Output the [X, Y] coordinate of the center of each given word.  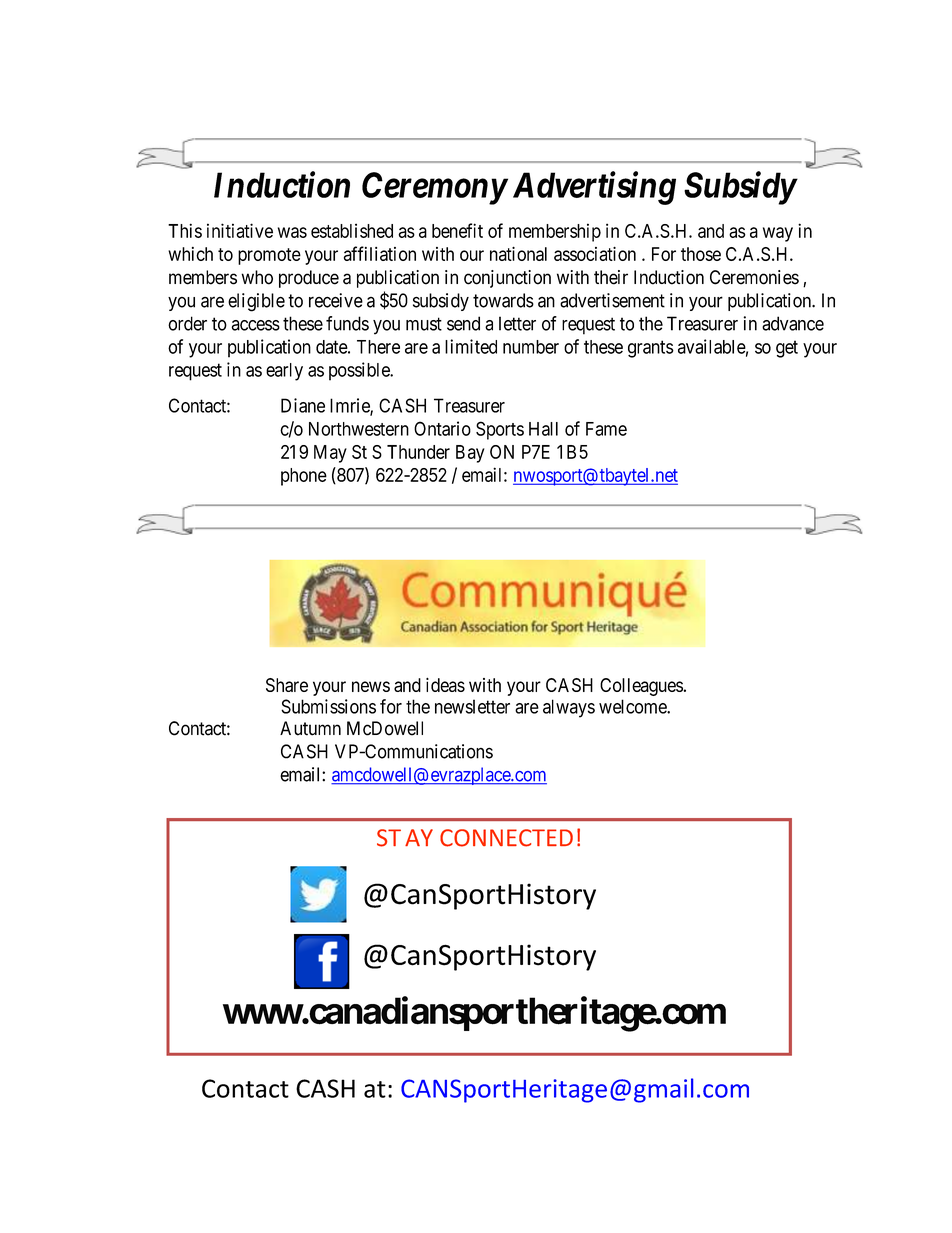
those [701, 254]
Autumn [310, 728]
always [569, 708]
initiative [240, 230]
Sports [500, 430]
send [463, 323]
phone [304, 477]
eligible [256, 302]
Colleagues [641, 687]
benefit [457, 230]
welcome [633, 706]
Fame [606, 429]
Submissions [328, 706]
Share [287, 685]
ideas [445, 685]
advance [793, 323]
